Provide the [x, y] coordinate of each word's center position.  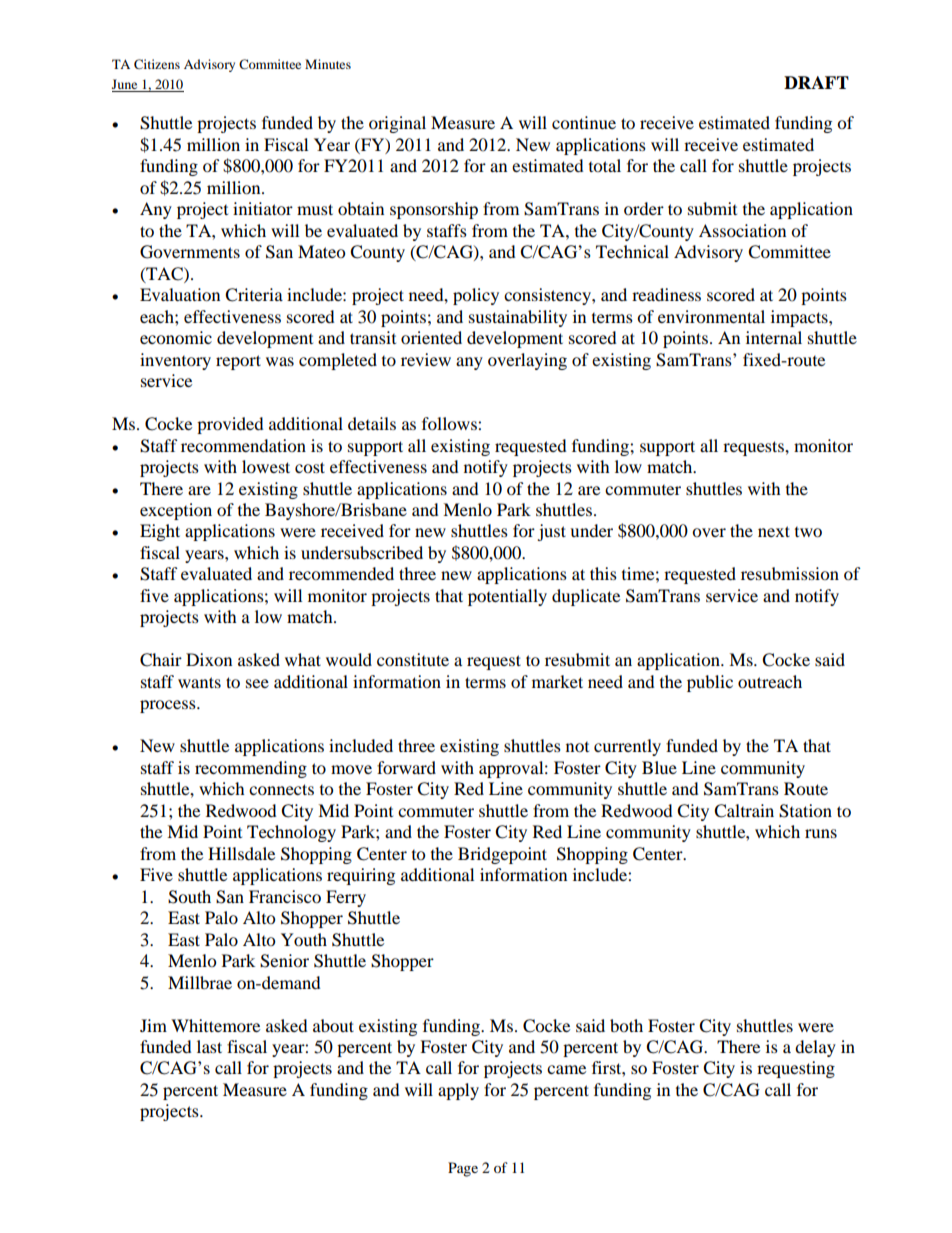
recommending [251, 769]
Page [463, 1169]
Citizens [157, 64]
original [397, 124]
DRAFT [816, 82]
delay [815, 1048]
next [774, 531]
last [209, 1046]
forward [406, 767]
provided [230, 425]
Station [805, 811]
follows [450, 423]
